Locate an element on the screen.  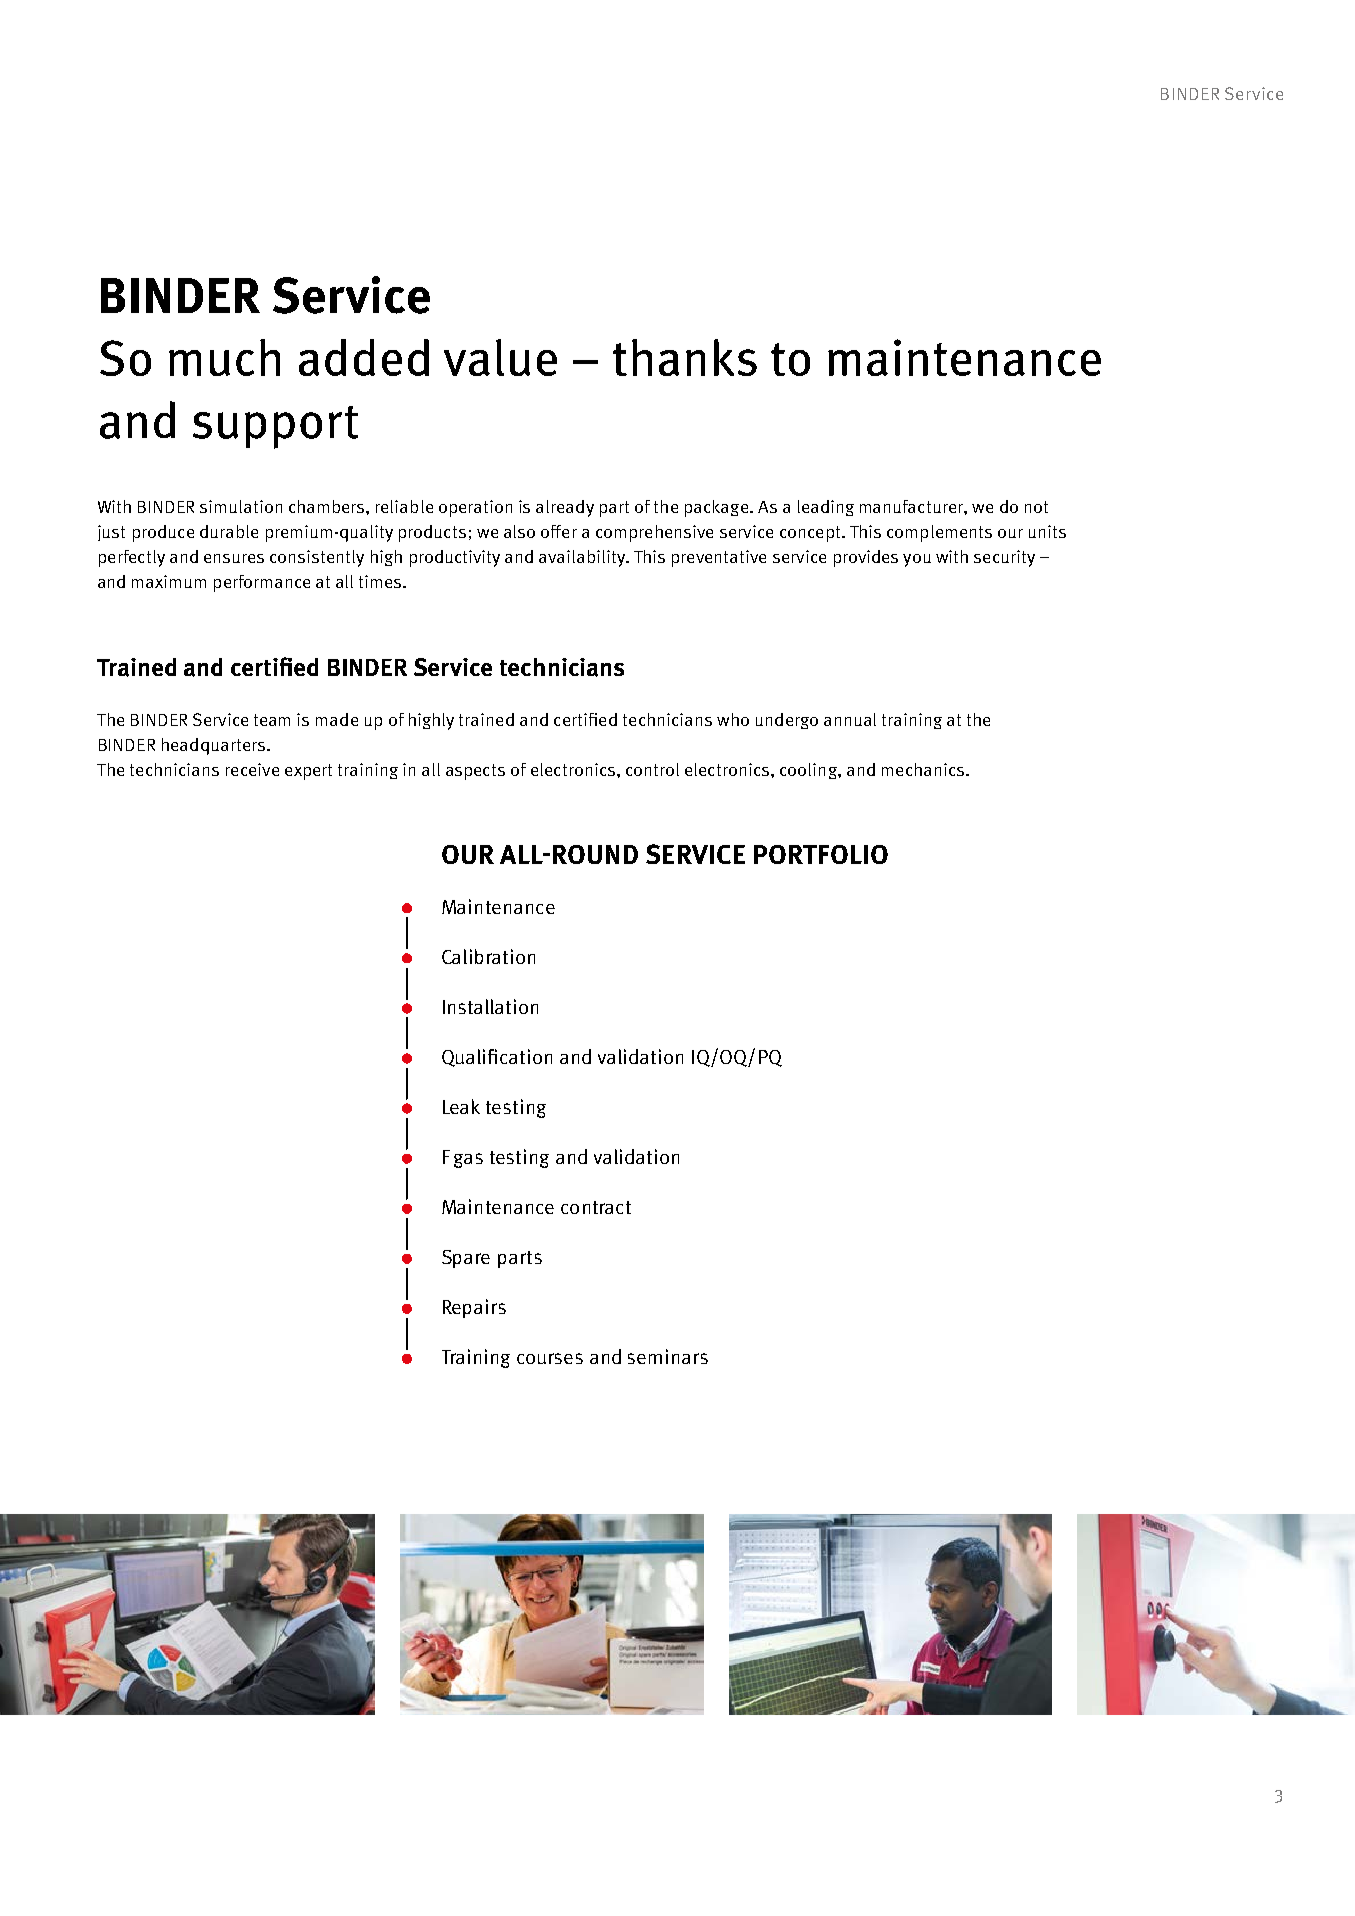
contract is located at coordinates (596, 1207).
